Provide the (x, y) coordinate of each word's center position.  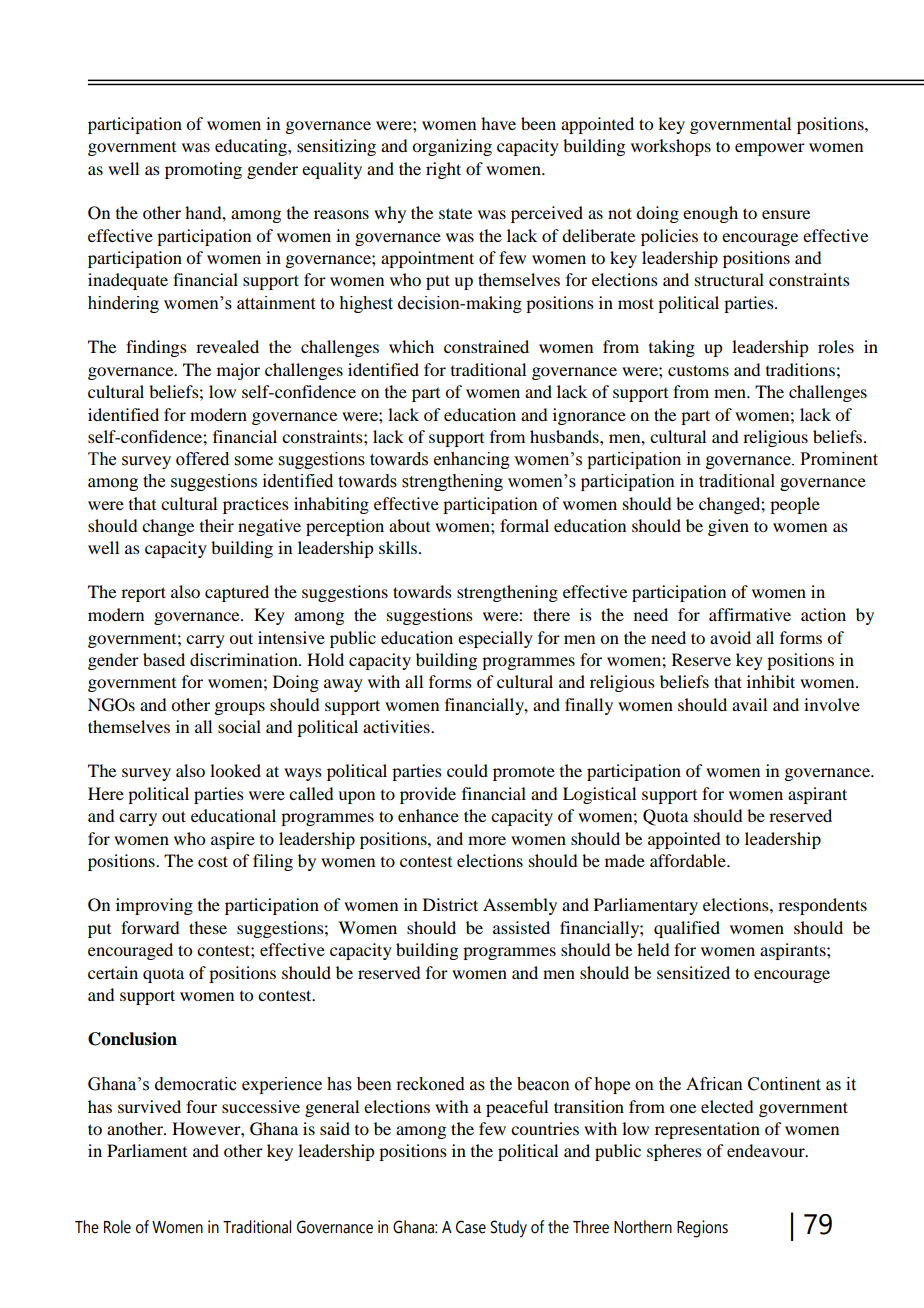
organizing (452, 147)
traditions (800, 369)
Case (471, 1227)
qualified (687, 929)
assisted (521, 927)
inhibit (771, 681)
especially (495, 639)
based (164, 659)
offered (202, 459)
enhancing (472, 460)
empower (770, 149)
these (208, 927)
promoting (203, 170)
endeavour (767, 1150)
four (201, 1106)
